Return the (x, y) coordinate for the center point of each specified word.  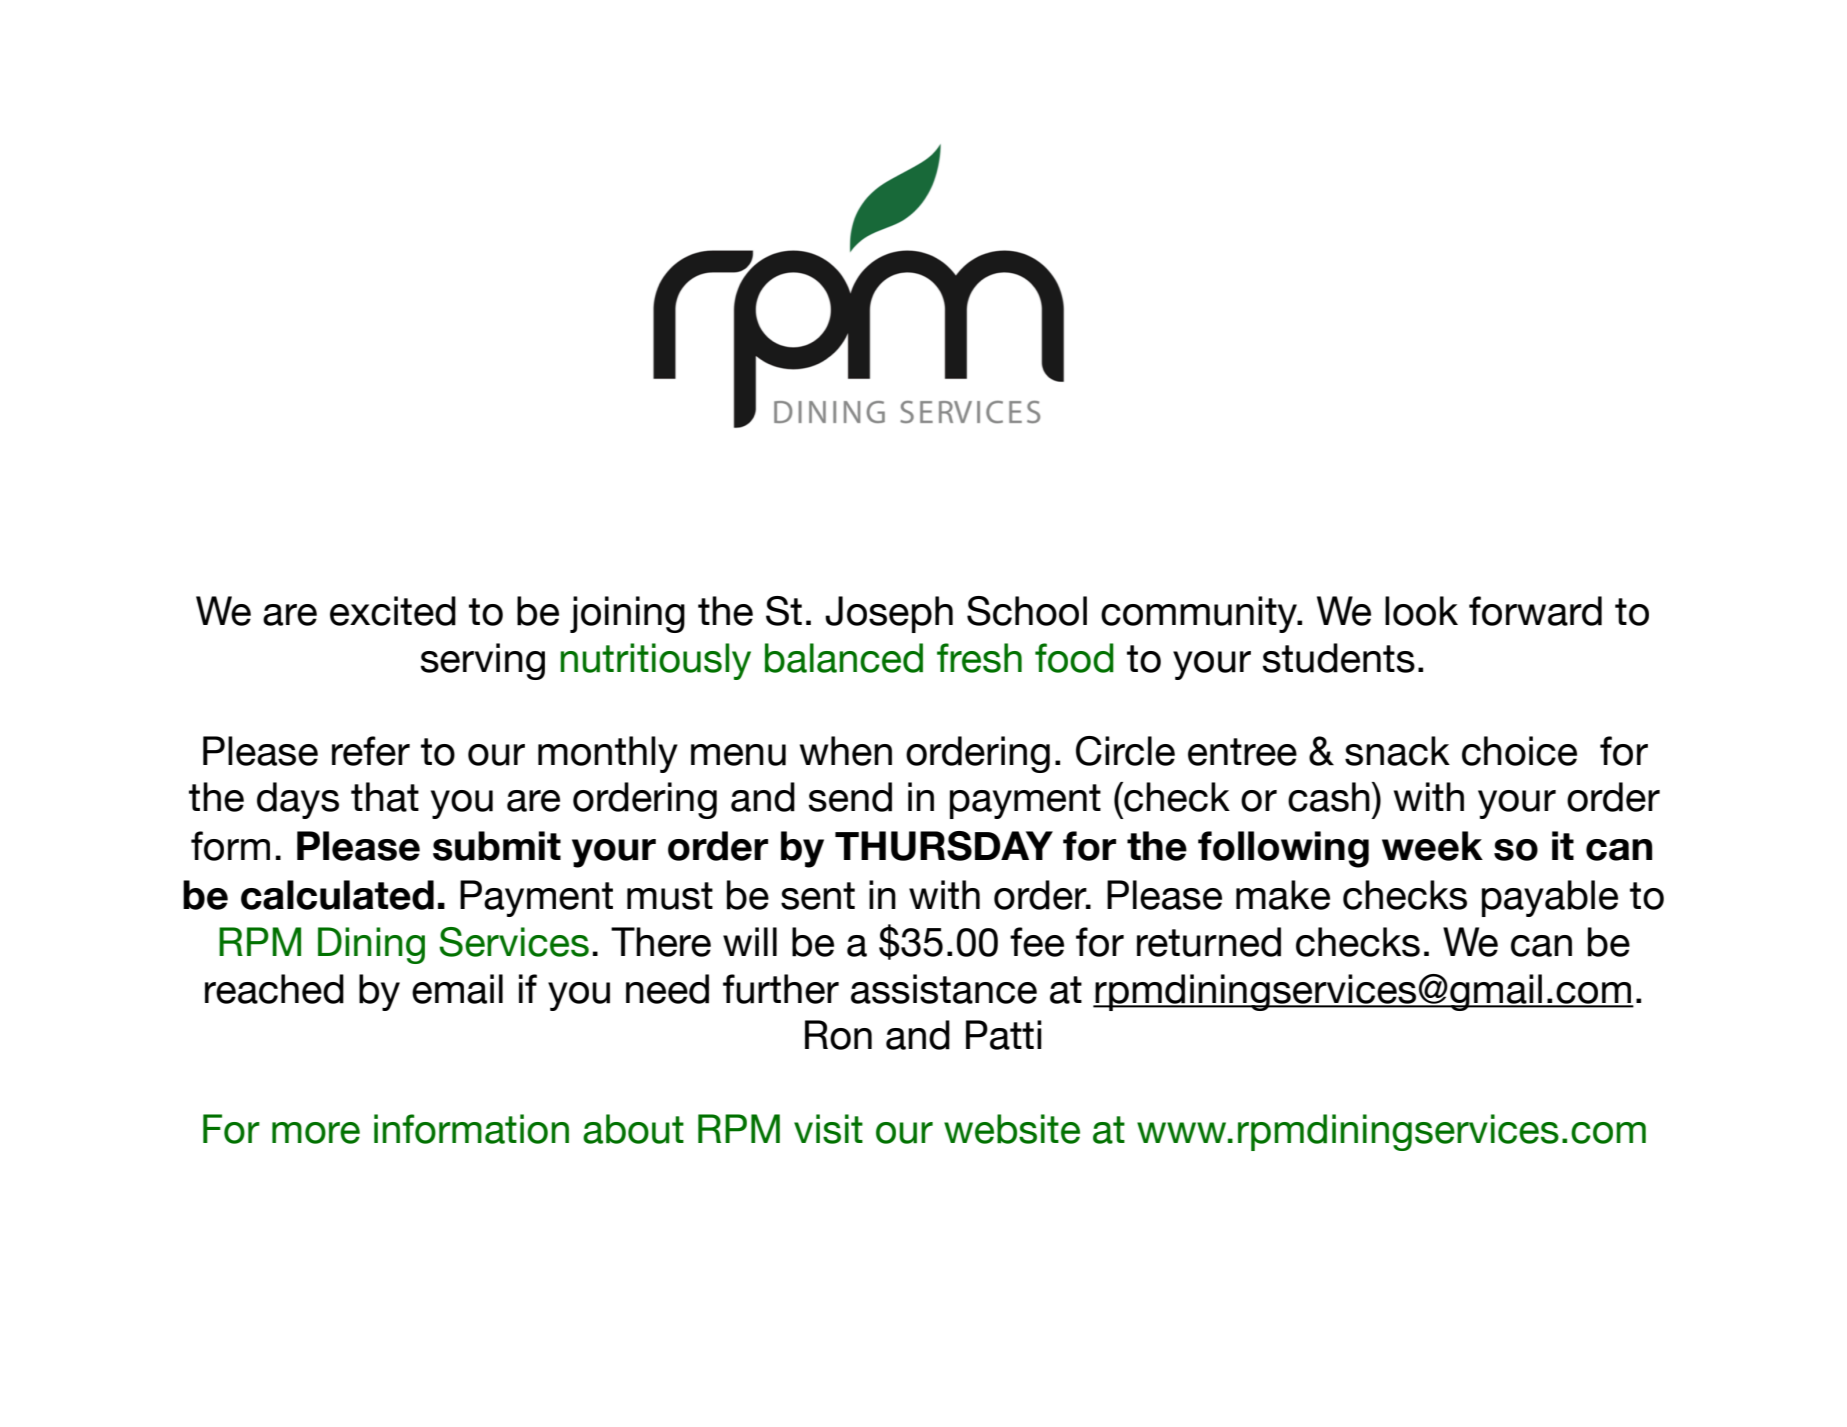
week (1432, 846)
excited (393, 611)
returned (1209, 942)
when (846, 751)
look (1421, 611)
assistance (944, 989)
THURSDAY (944, 846)
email (457, 989)
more (316, 1133)
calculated (337, 895)
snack (1397, 751)
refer (371, 751)
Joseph (889, 614)
